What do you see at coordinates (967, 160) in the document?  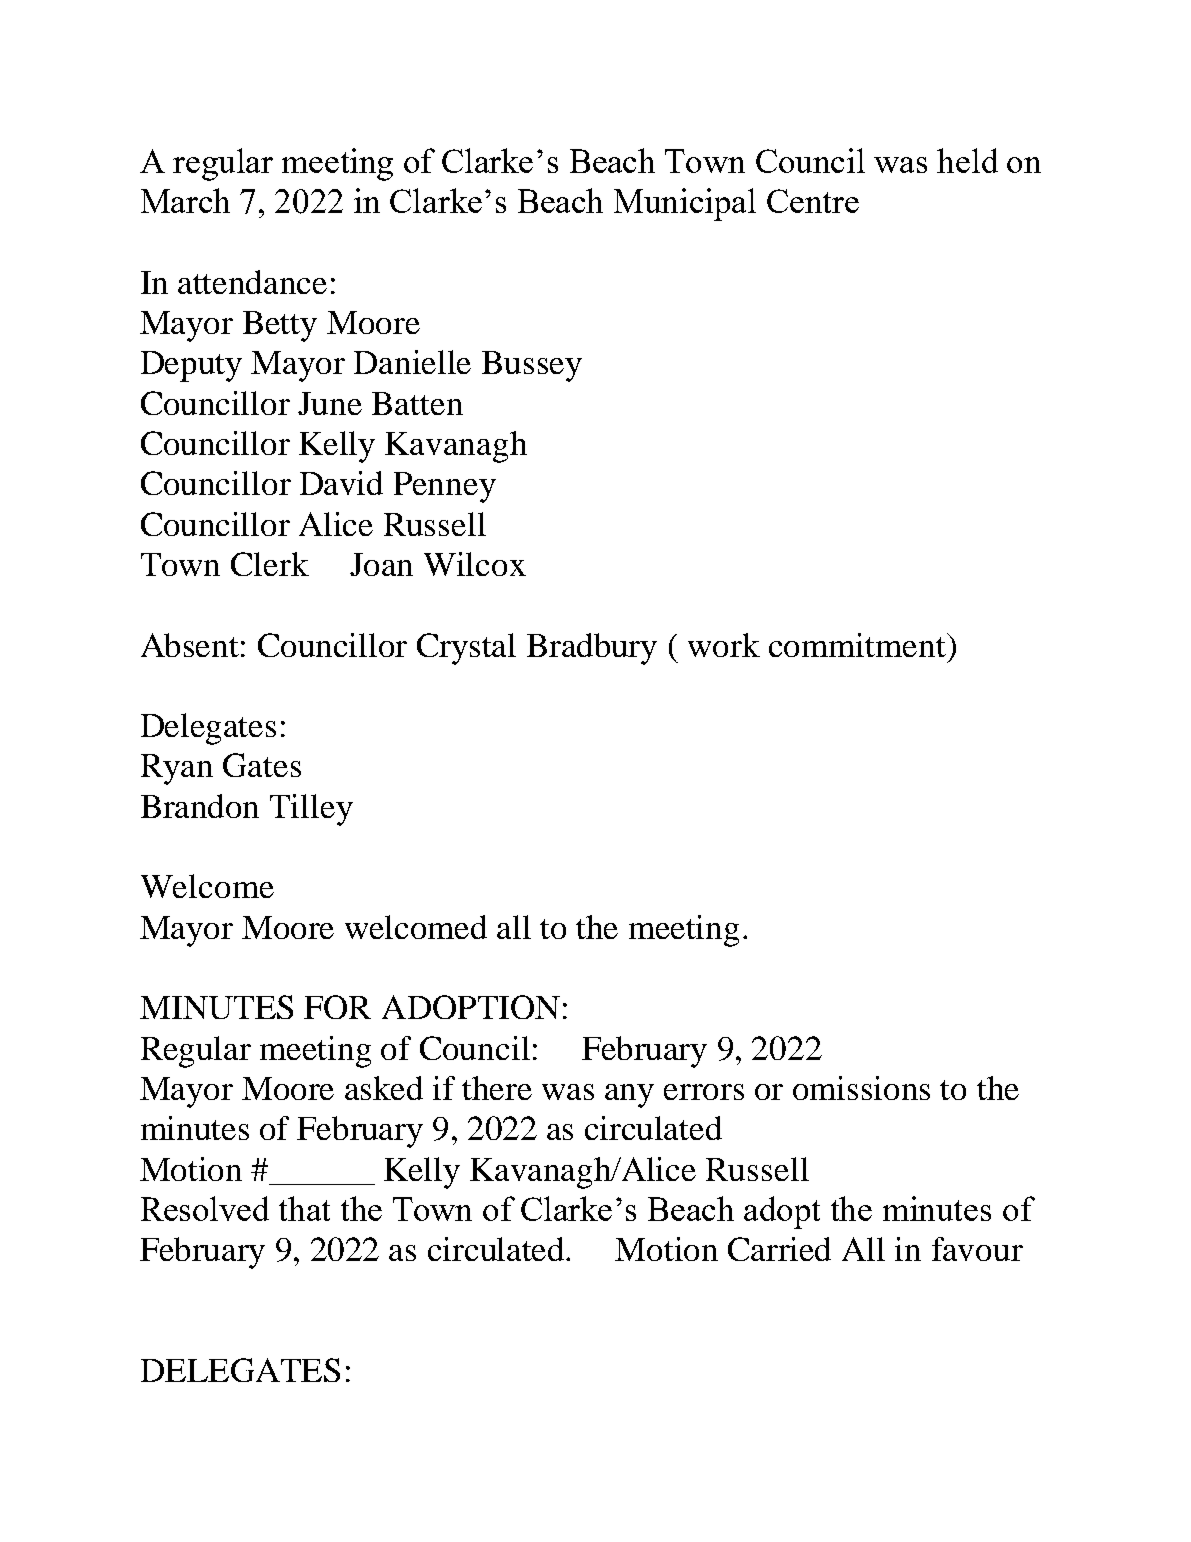 I see `held` at bounding box center [967, 160].
